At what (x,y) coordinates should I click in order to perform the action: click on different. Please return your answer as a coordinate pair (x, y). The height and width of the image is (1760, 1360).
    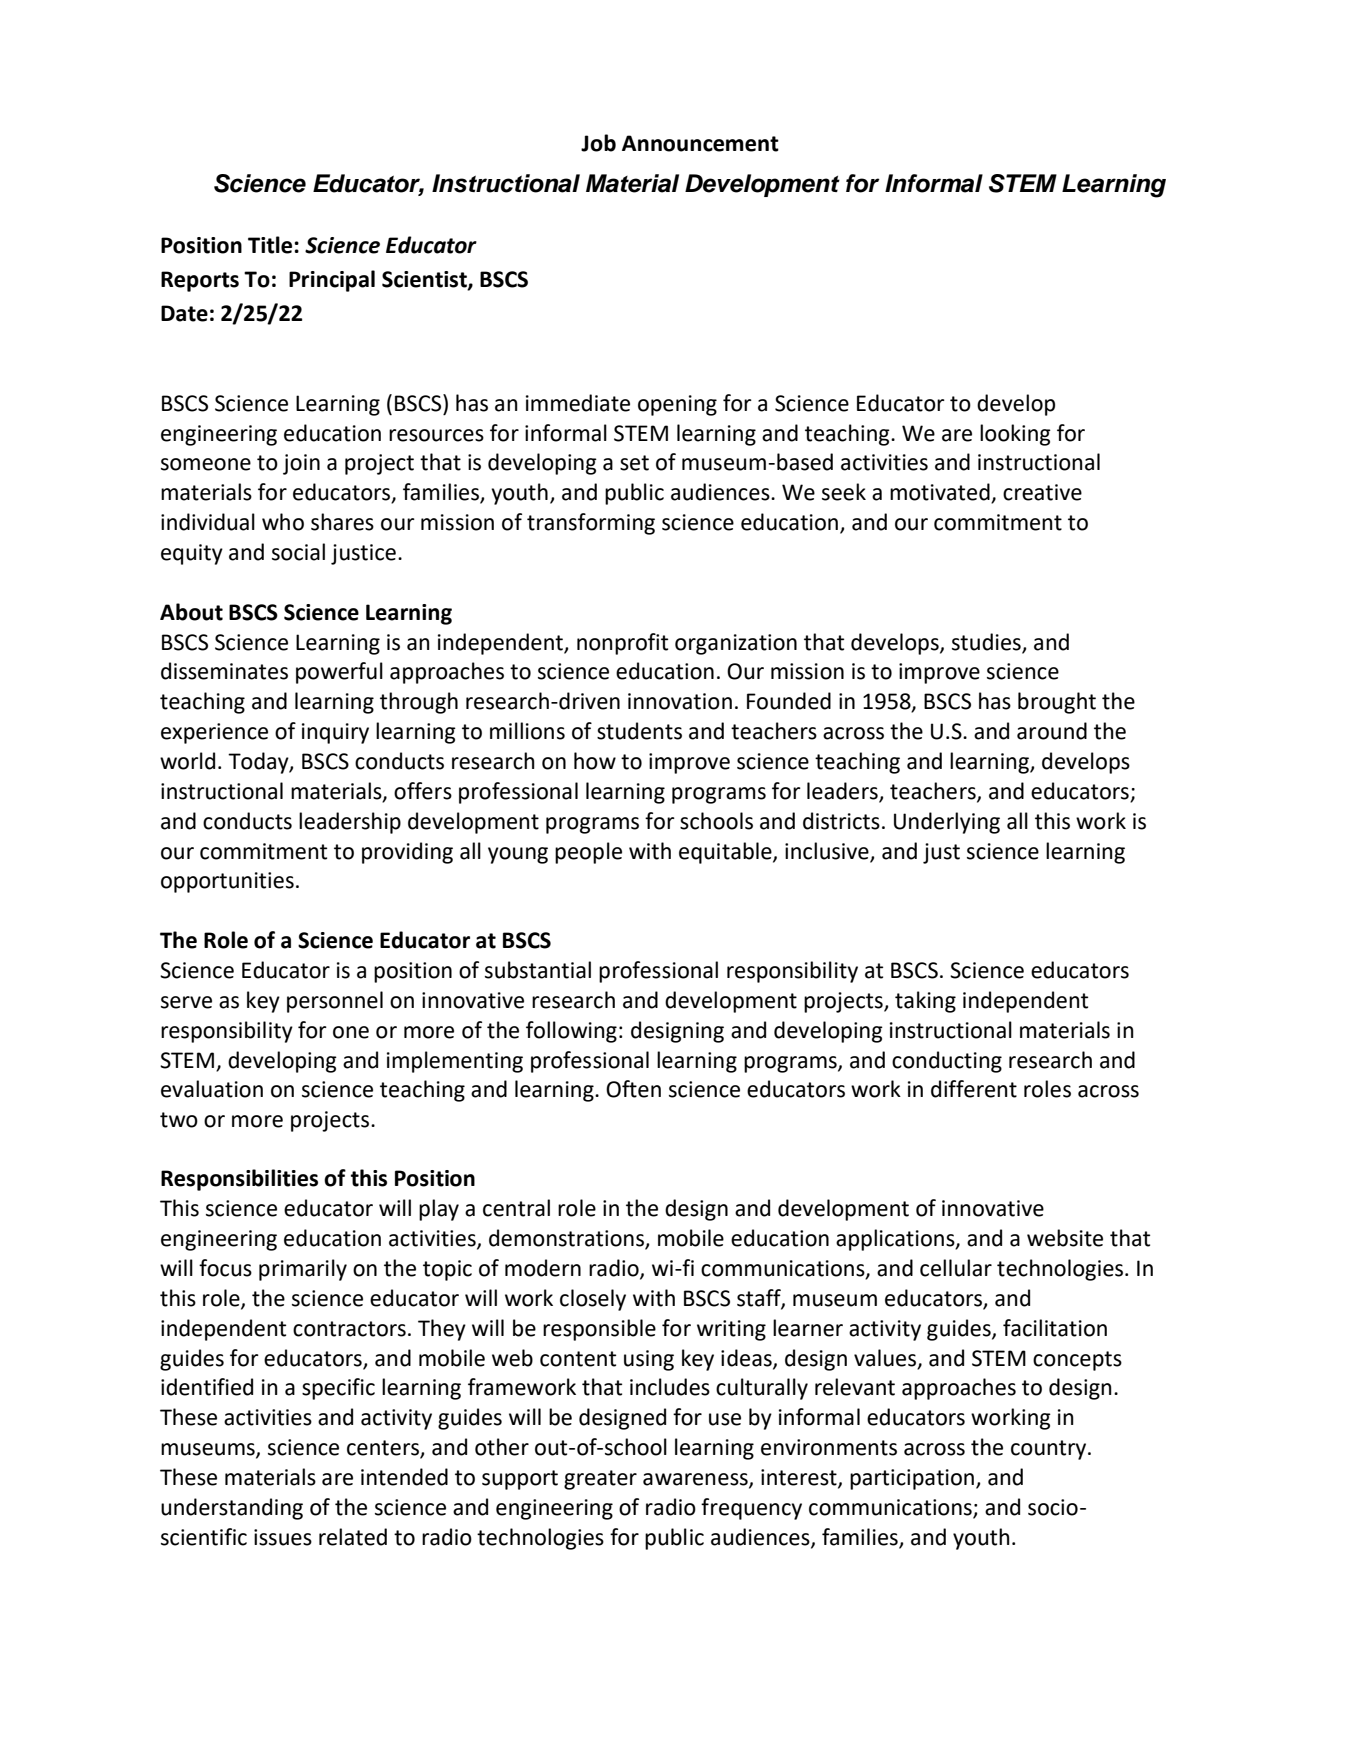
    Looking at the image, I should click on (974, 1089).
